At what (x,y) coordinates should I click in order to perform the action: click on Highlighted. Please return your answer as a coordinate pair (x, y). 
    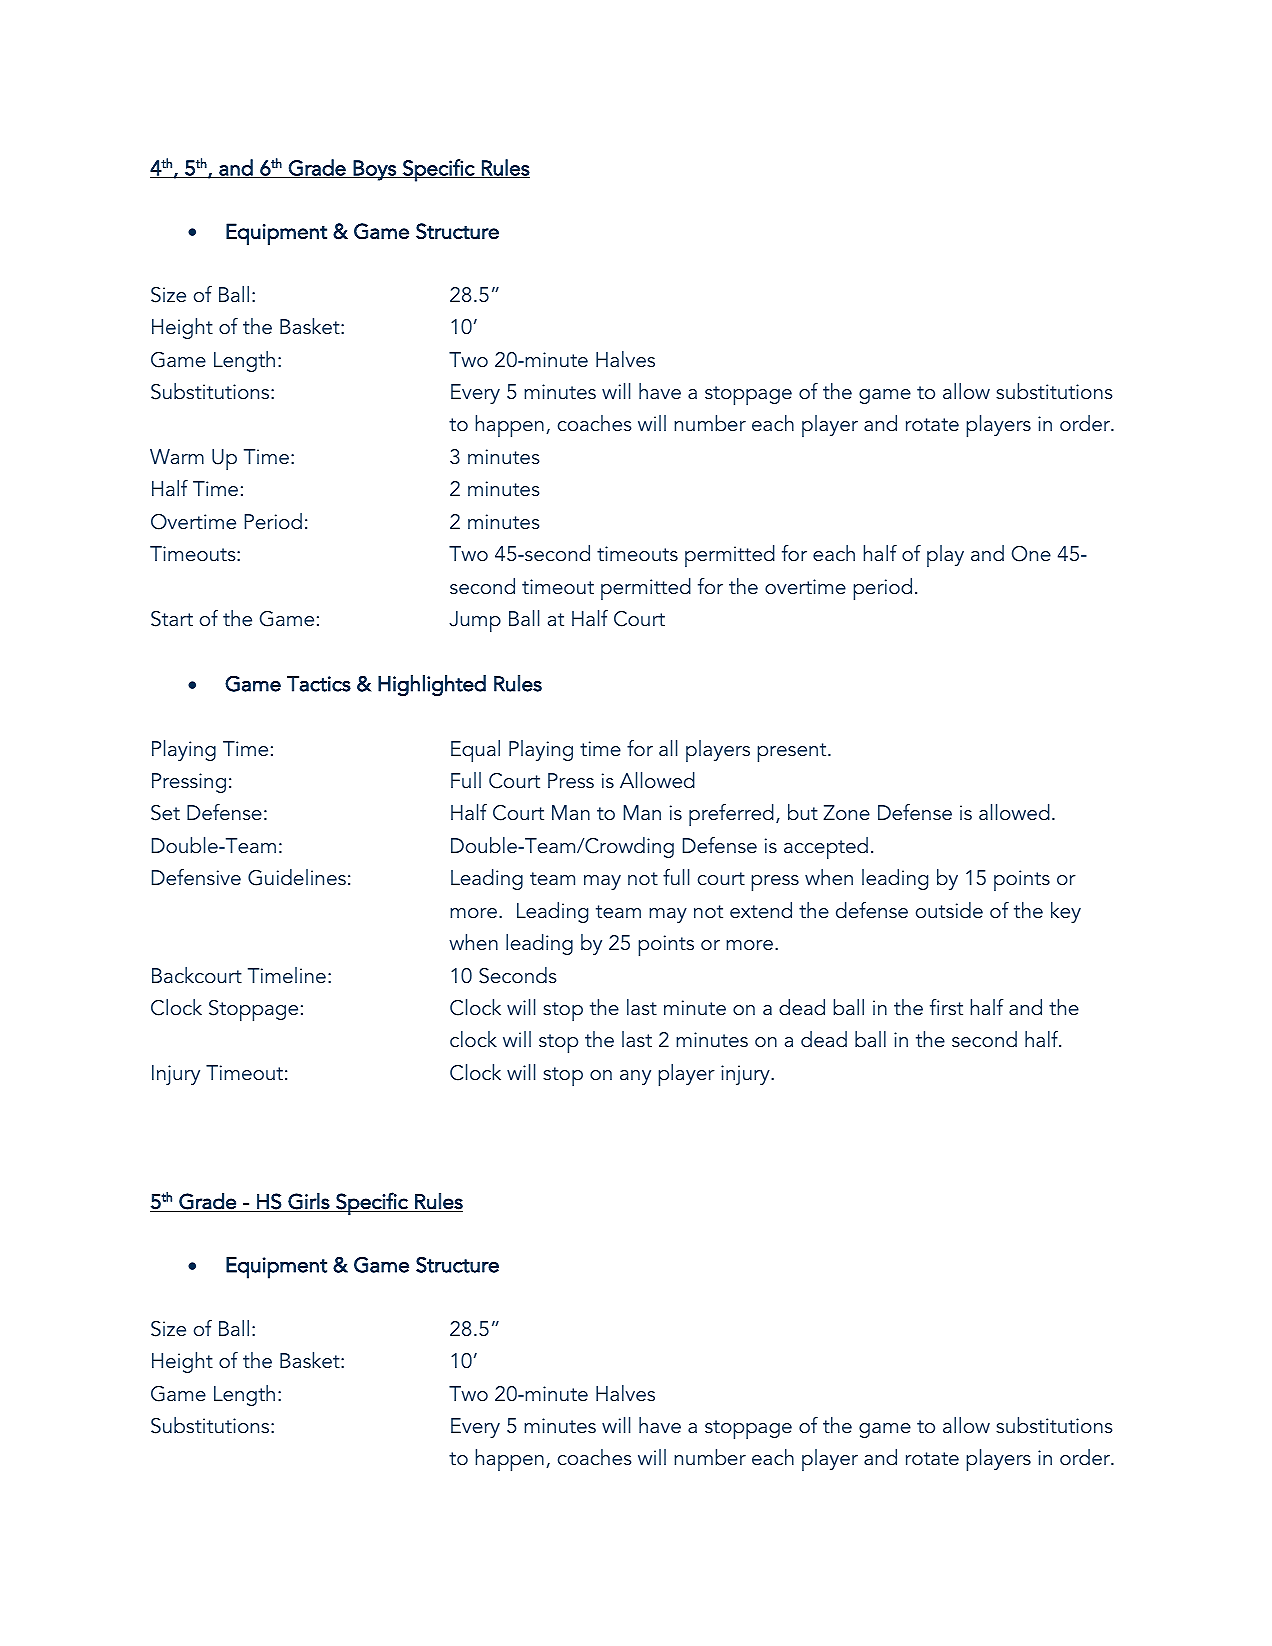
    Looking at the image, I should click on (432, 686).
